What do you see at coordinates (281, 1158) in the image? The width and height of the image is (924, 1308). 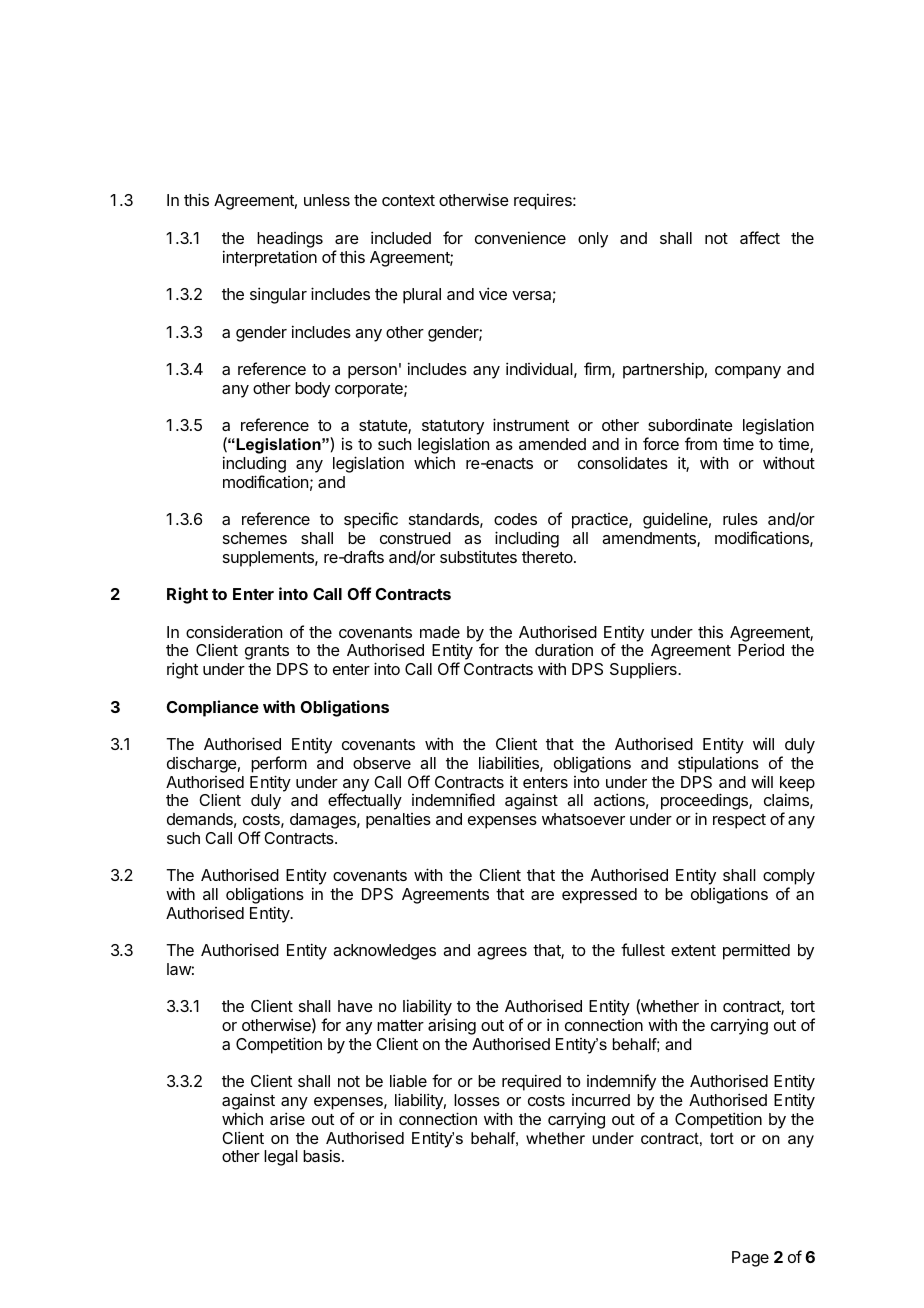 I see `legal` at bounding box center [281, 1158].
